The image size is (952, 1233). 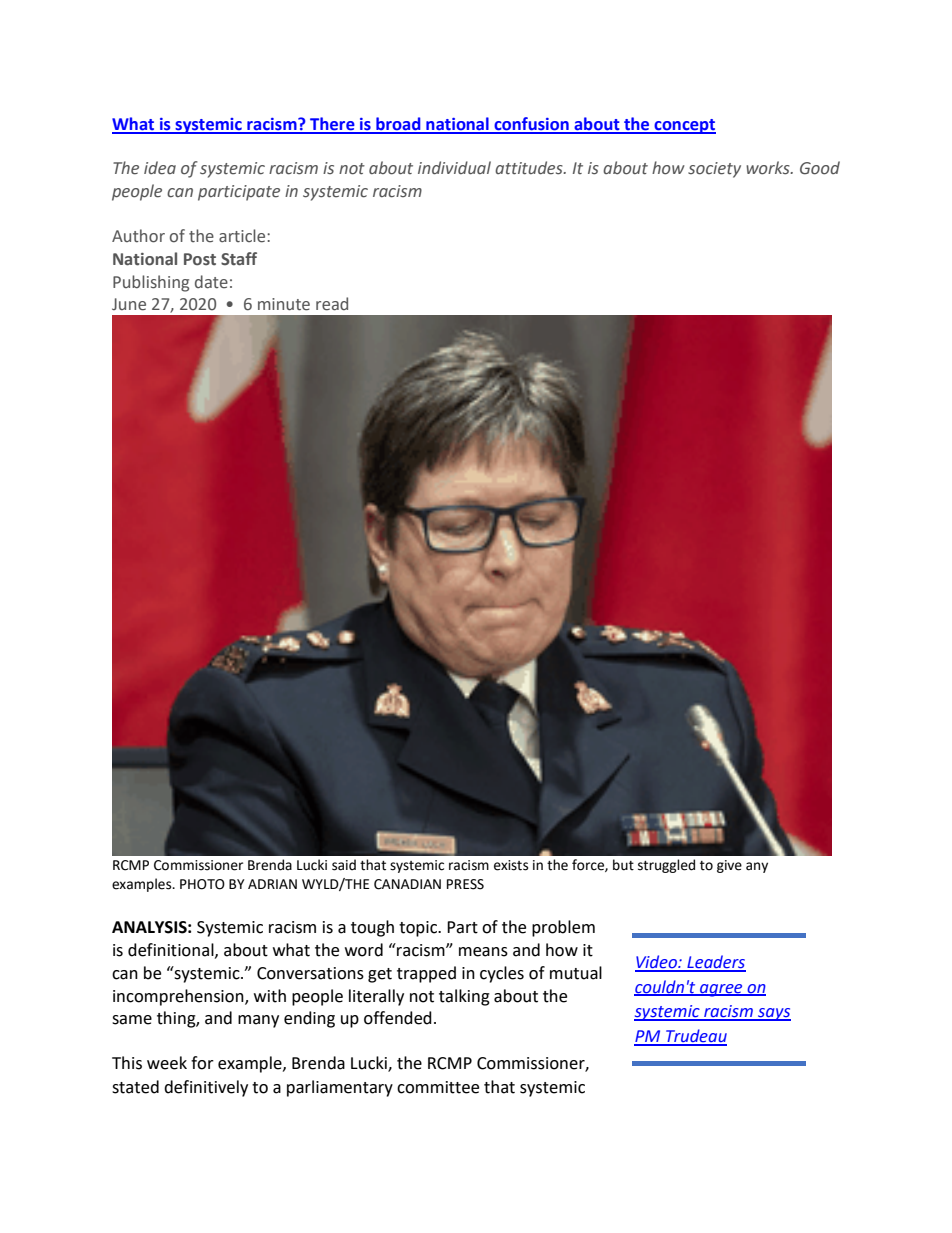 I want to click on read, so click(x=332, y=304).
